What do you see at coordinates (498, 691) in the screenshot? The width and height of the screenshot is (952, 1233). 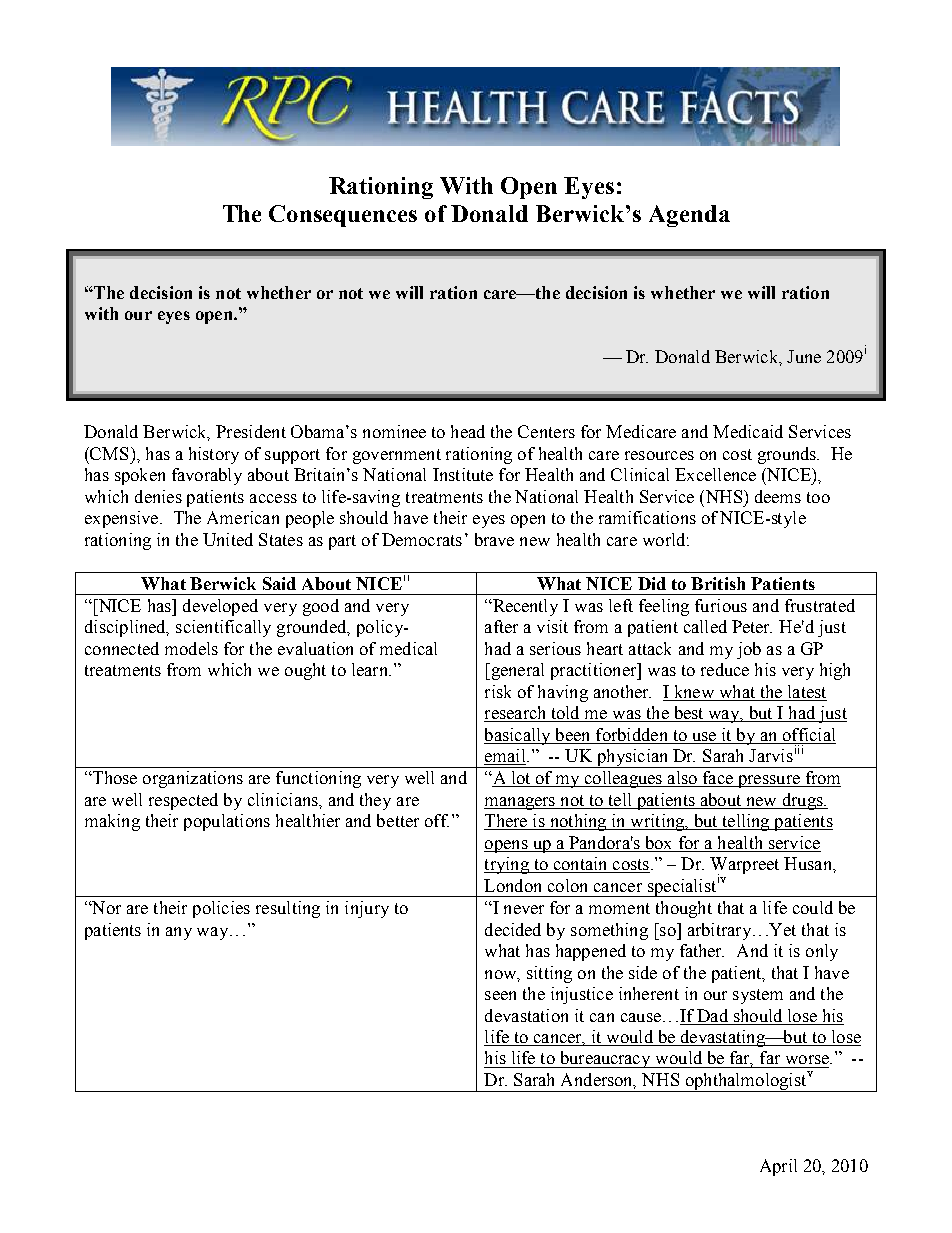 I see `risk` at bounding box center [498, 691].
